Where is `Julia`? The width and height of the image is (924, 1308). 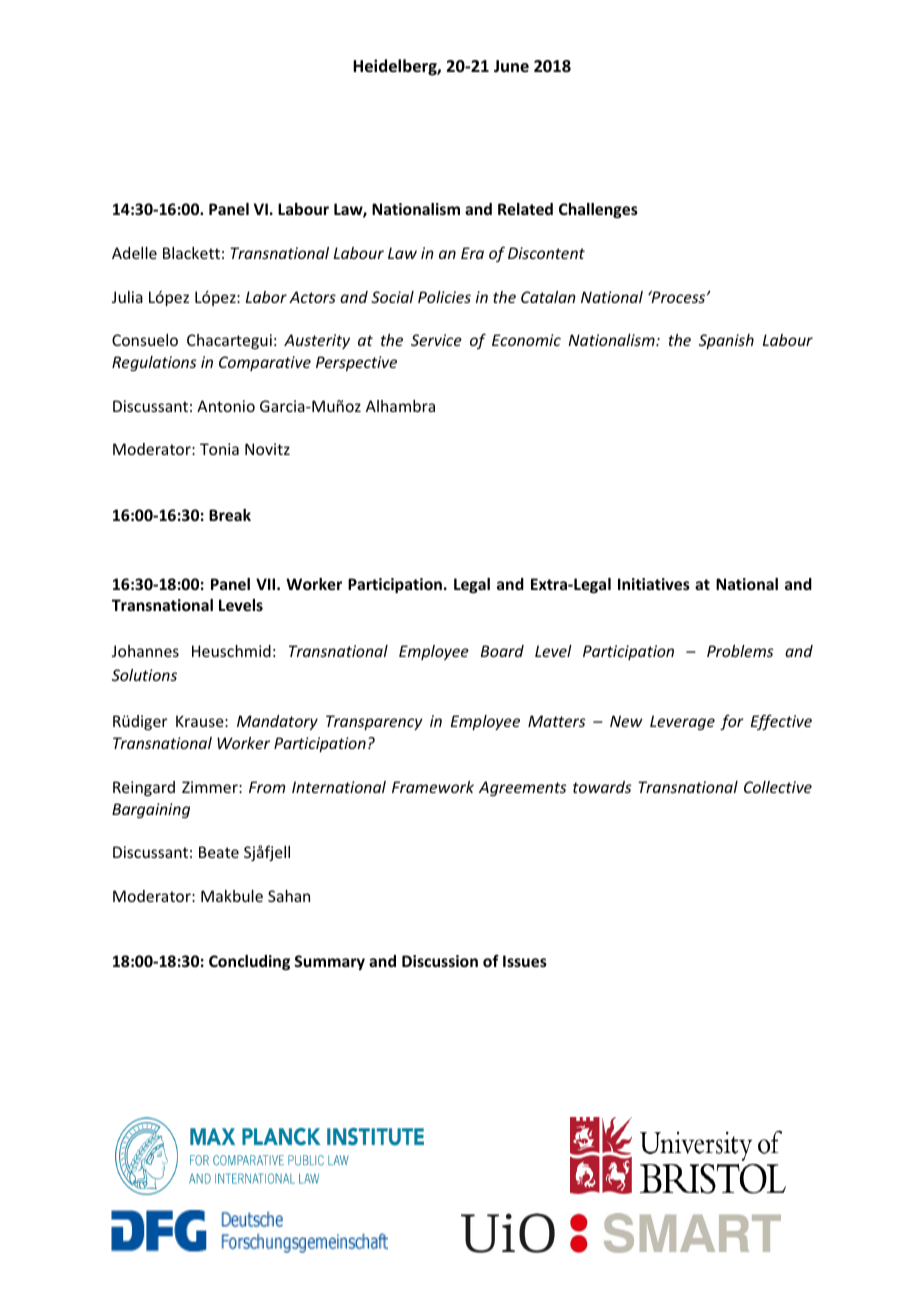 Julia is located at coordinates (127, 297).
